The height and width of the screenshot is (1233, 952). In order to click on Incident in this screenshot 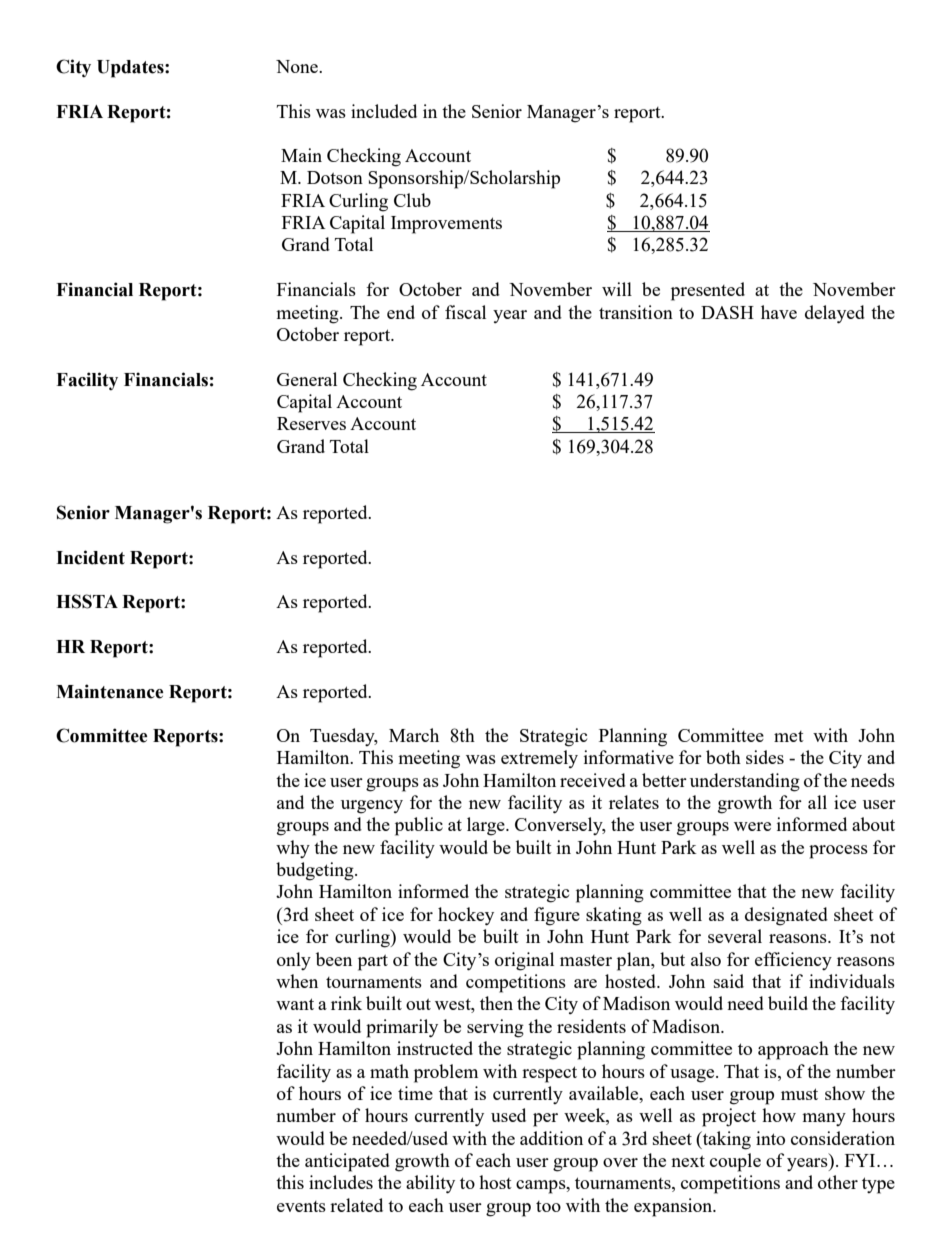, I will do `click(90, 557)`.
